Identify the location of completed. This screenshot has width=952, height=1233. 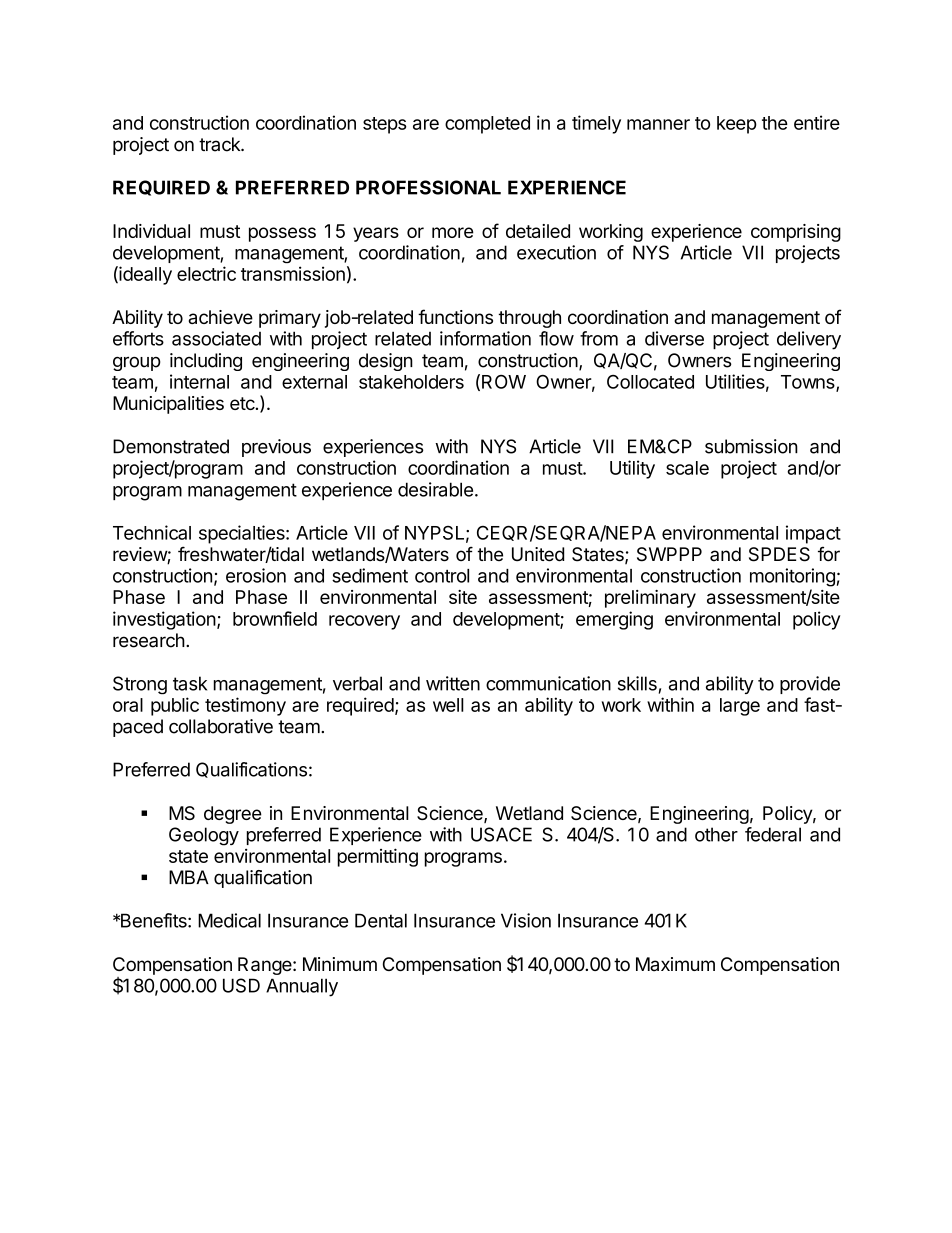
(487, 125).
